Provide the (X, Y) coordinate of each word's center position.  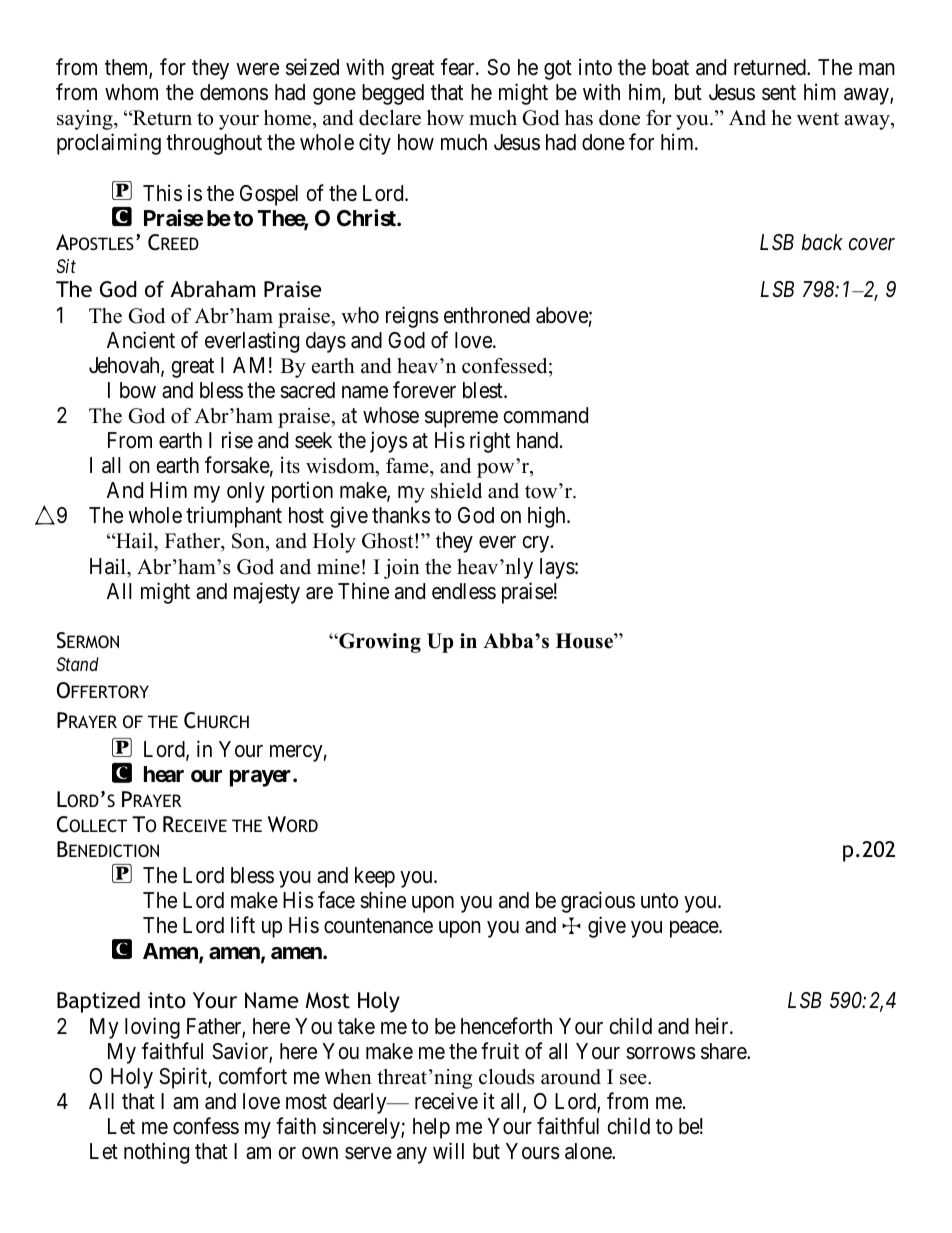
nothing (156, 1153)
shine (383, 900)
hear (164, 774)
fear (459, 67)
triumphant (234, 517)
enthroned (487, 315)
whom (131, 92)
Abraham (212, 289)
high (548, 517)
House (585, 641)
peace (695, 929)
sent (779, 93)
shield (456, 491)
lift (243, 924)
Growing (379, 643)
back (822, 242)
